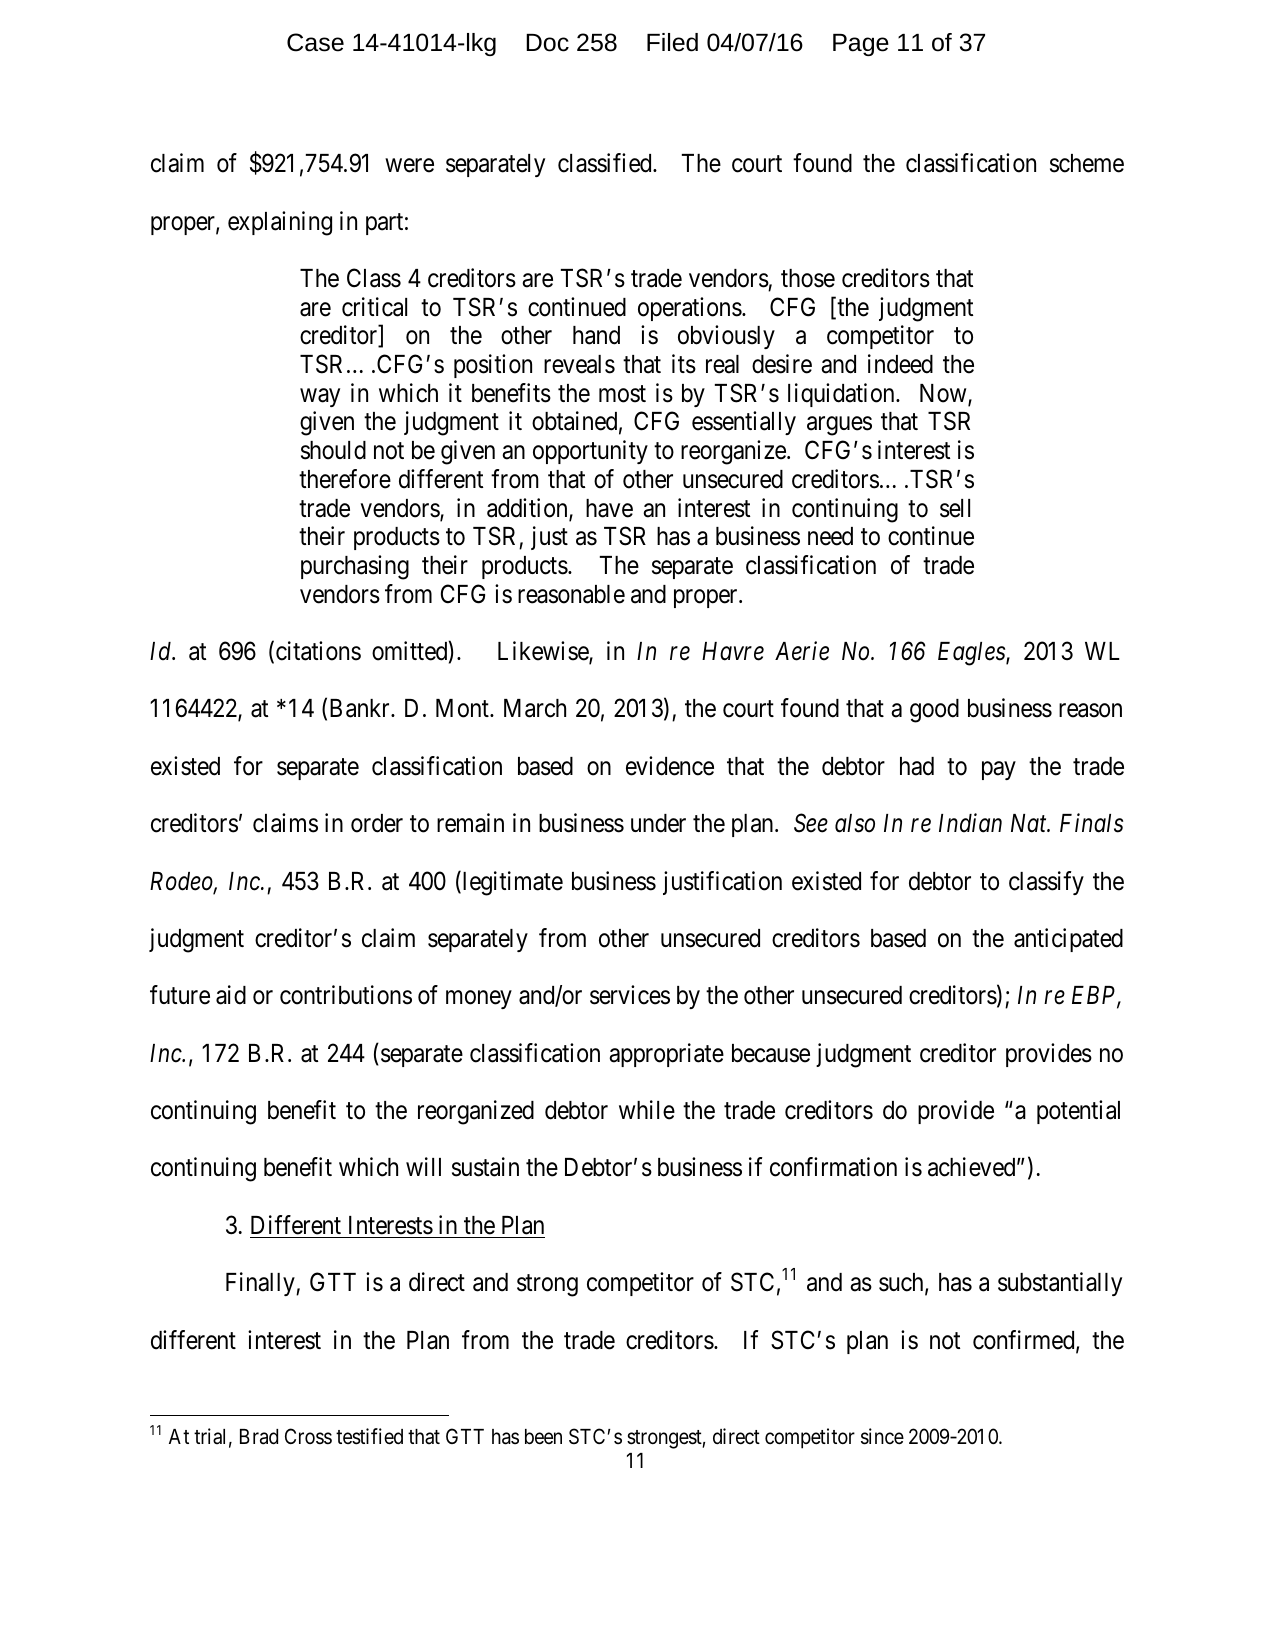 This page has height=1647, width=1273. Describe the element at coordinates (315, 42) in the page. I see `Case` at that location.
